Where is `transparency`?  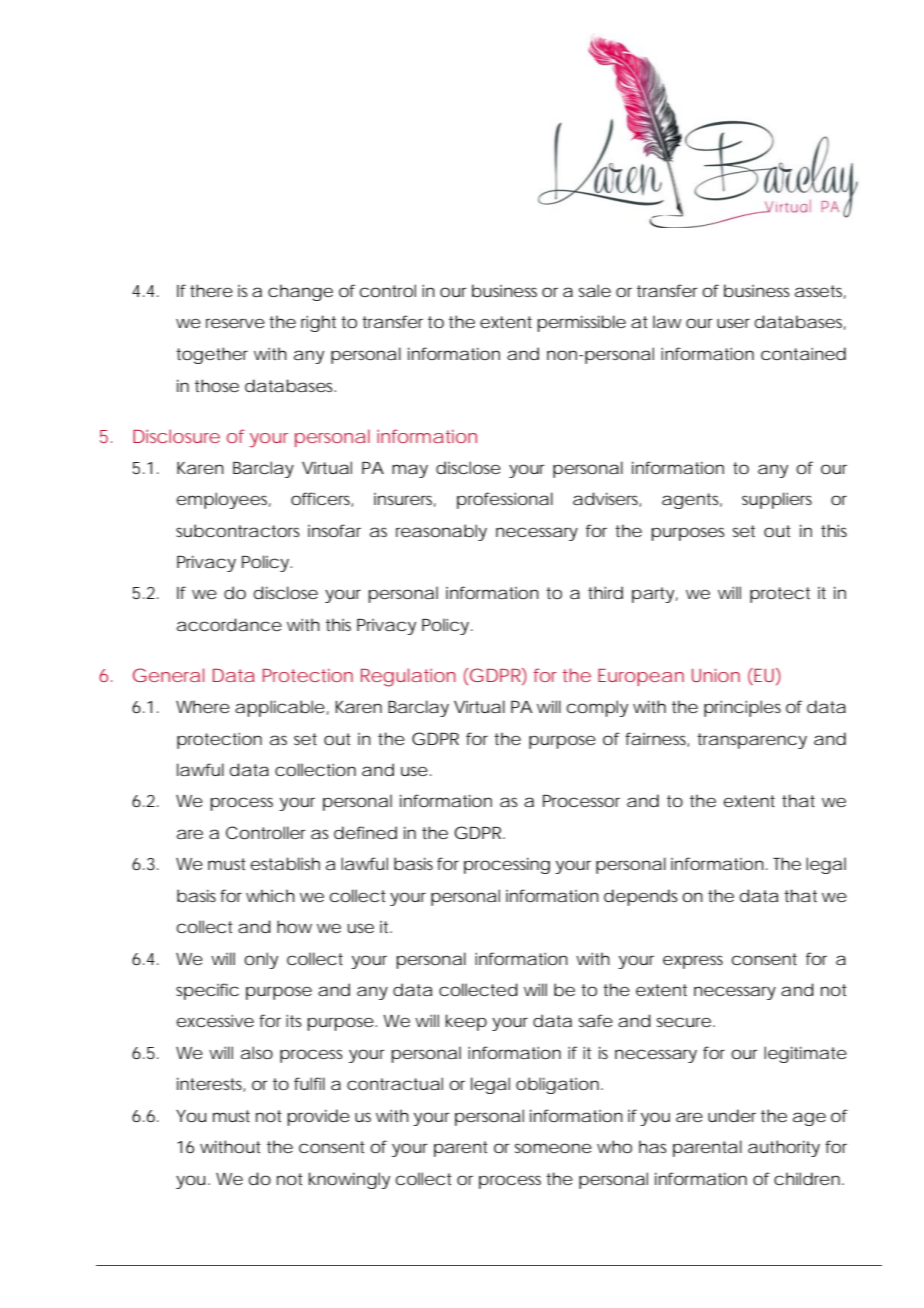 transparency is located at coordinates (752, 741).
